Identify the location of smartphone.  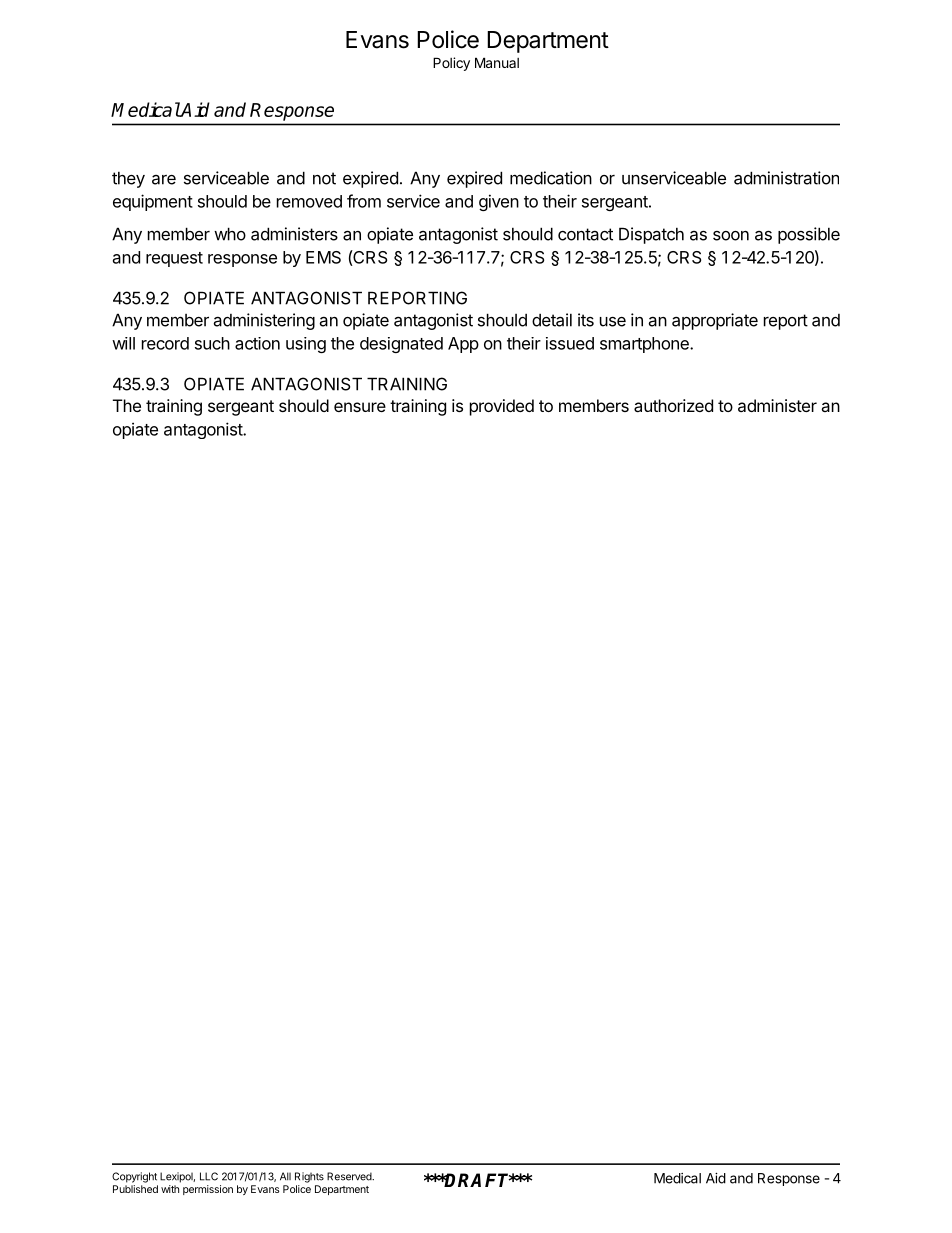
(645, 345).
